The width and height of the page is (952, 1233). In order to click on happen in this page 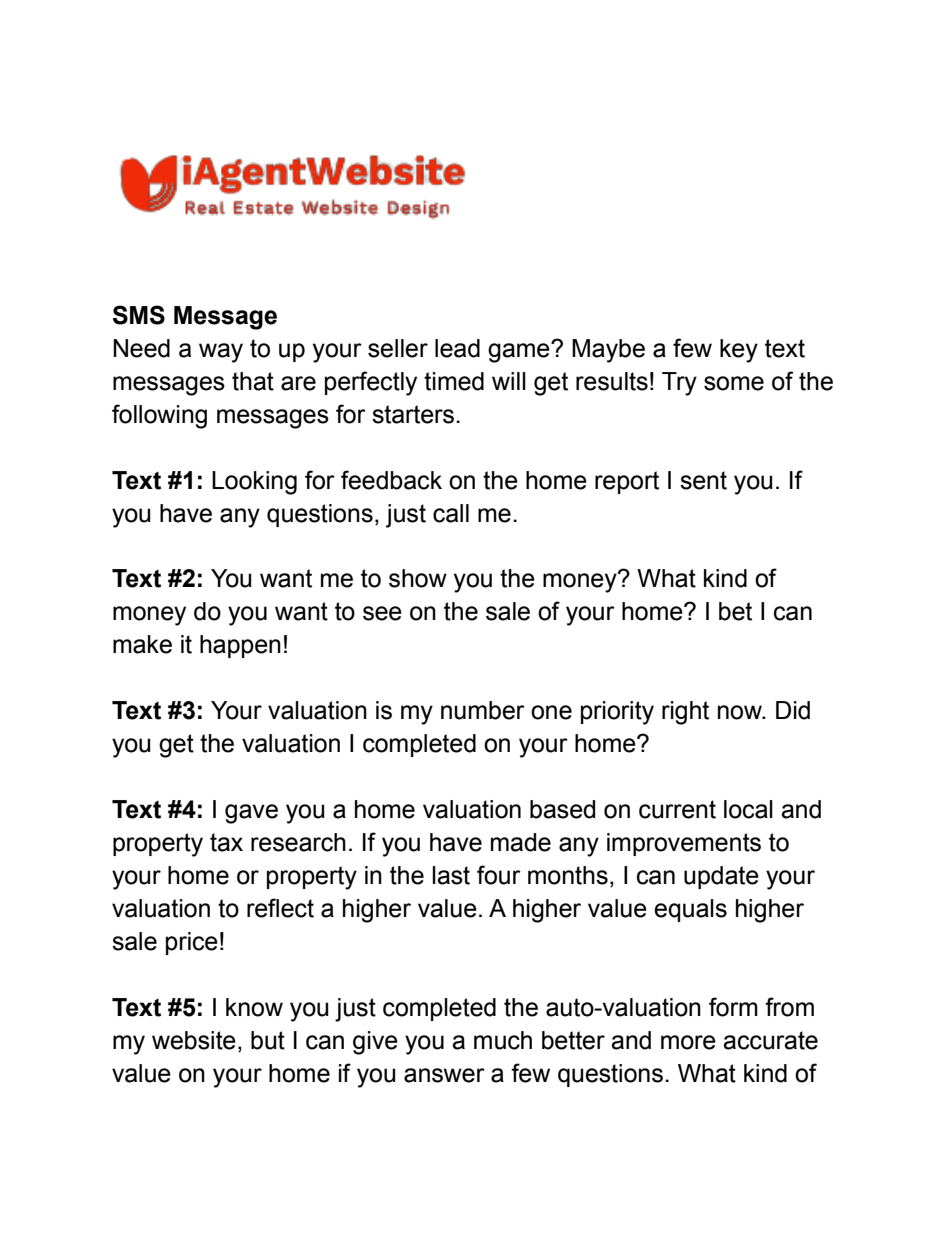, I will do `click(240, 646)`.
